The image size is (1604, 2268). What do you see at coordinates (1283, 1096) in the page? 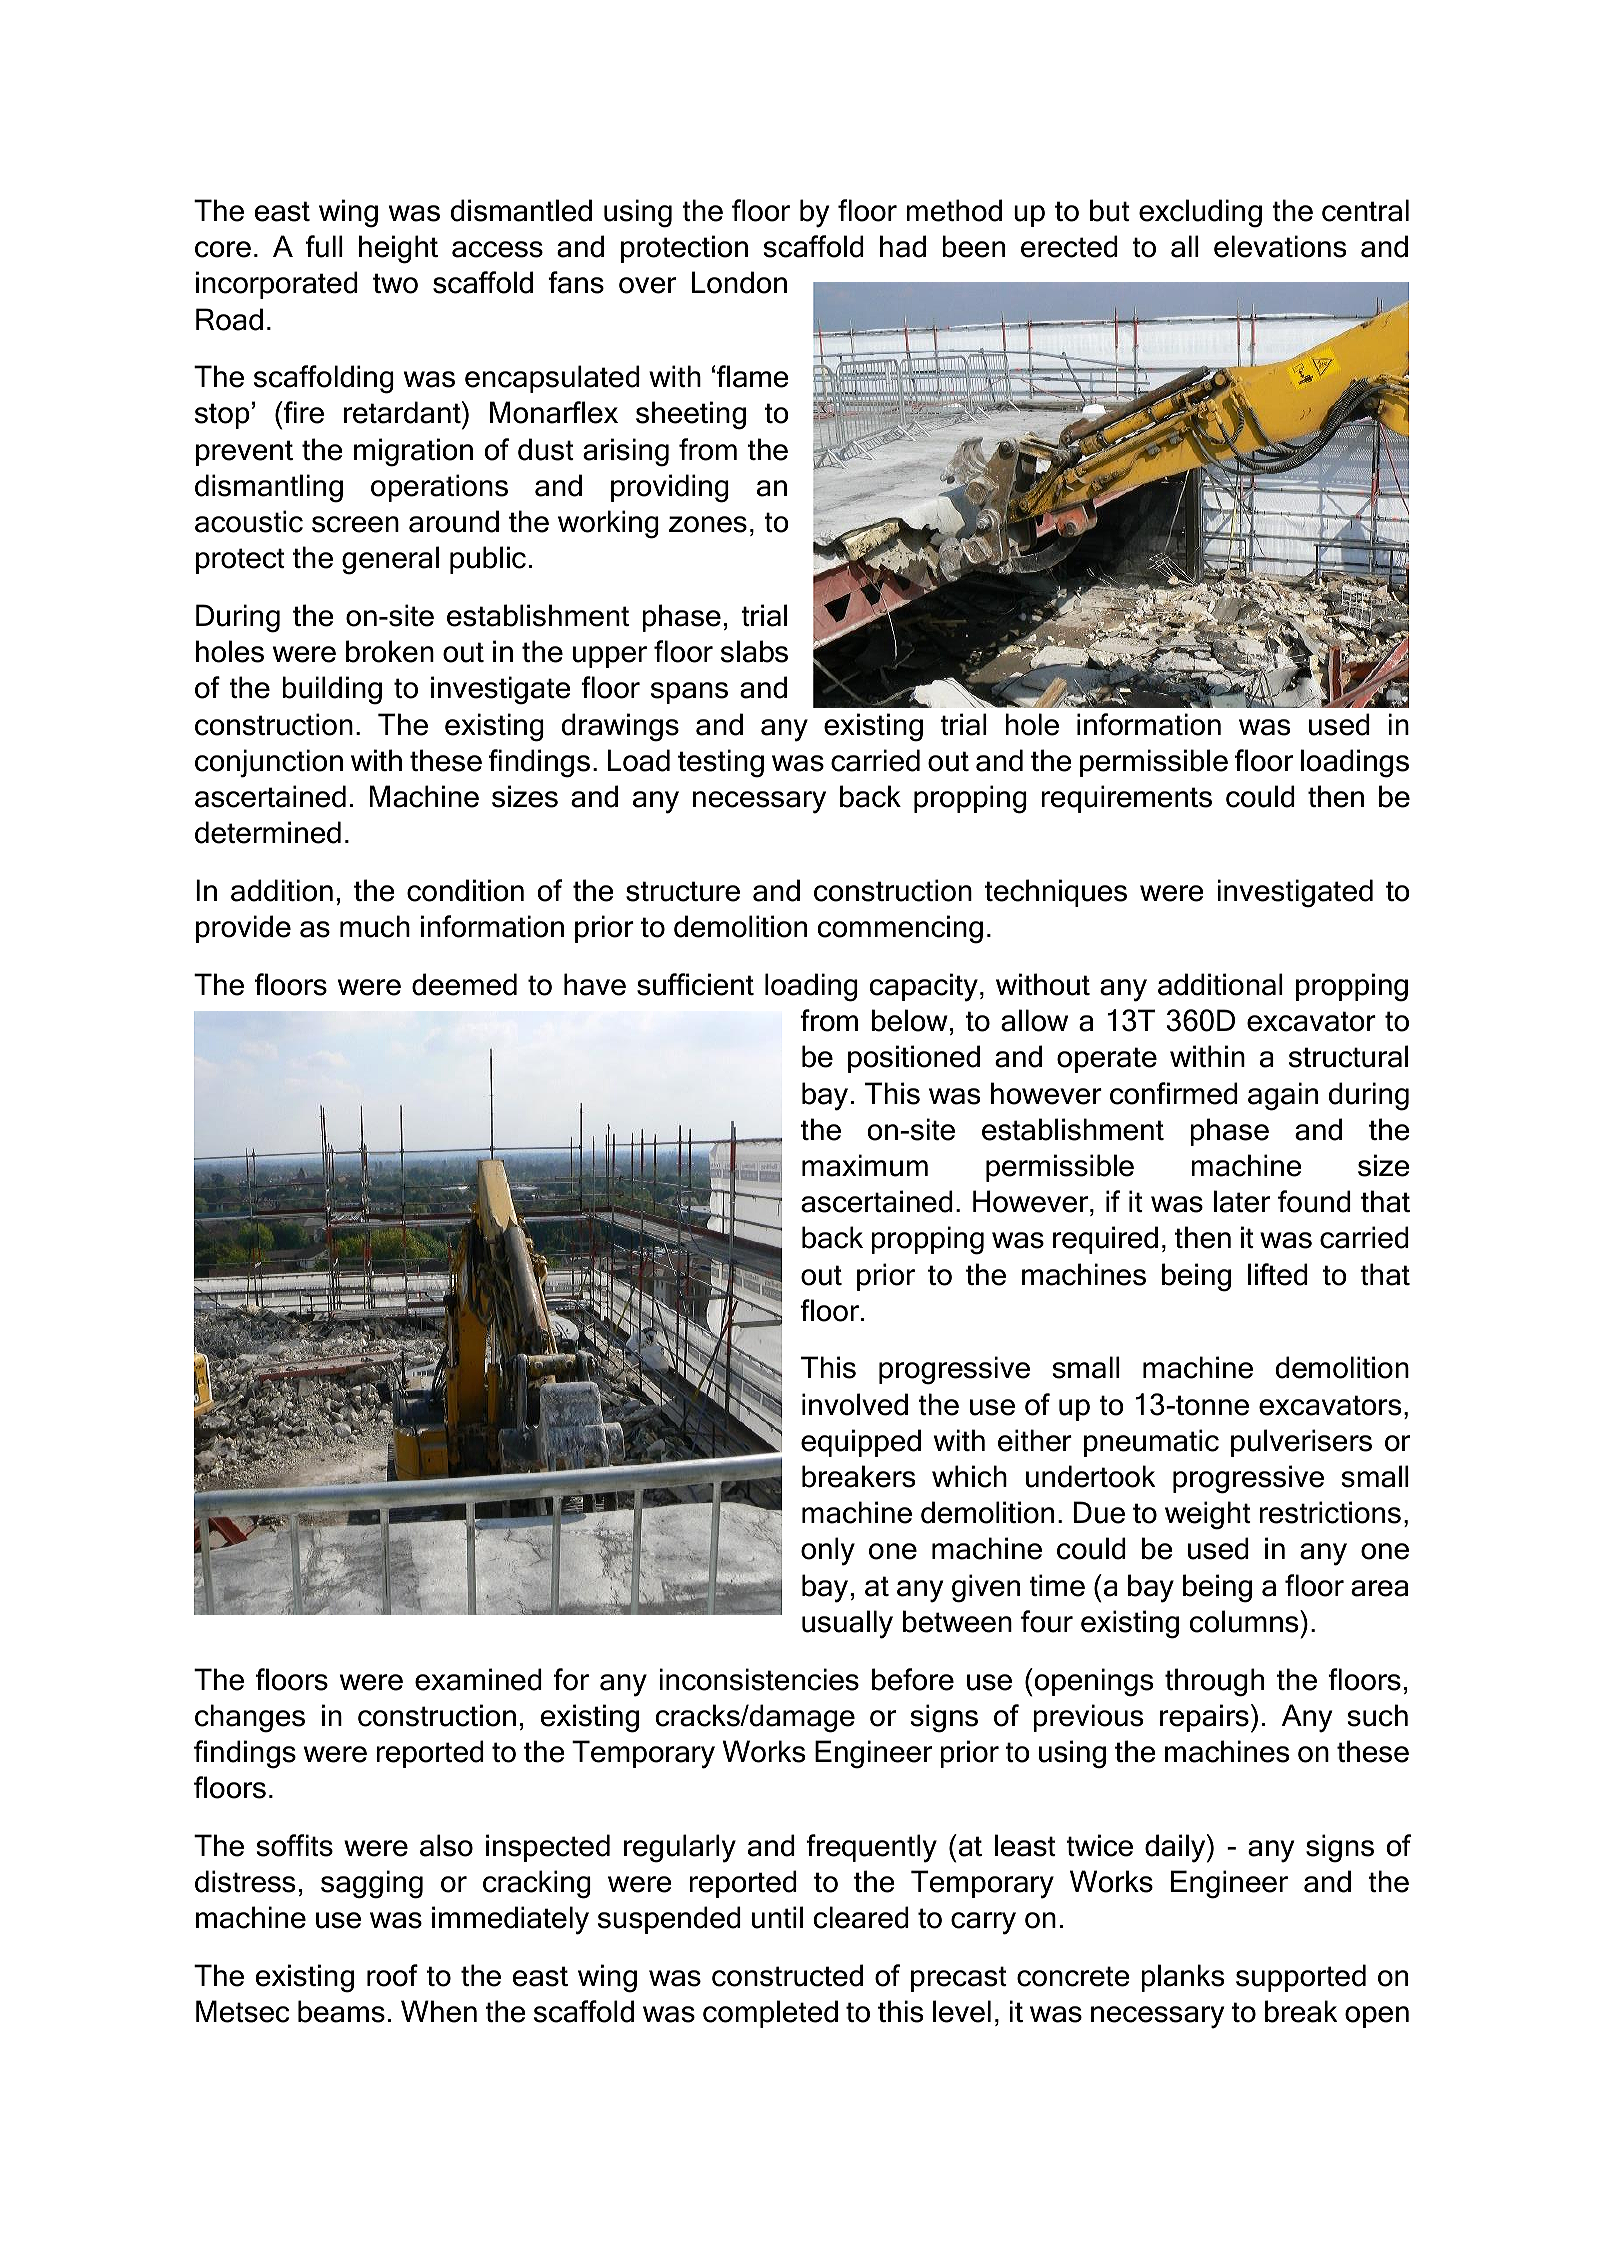
I see `again` at bounding box center [1283, 1096].
